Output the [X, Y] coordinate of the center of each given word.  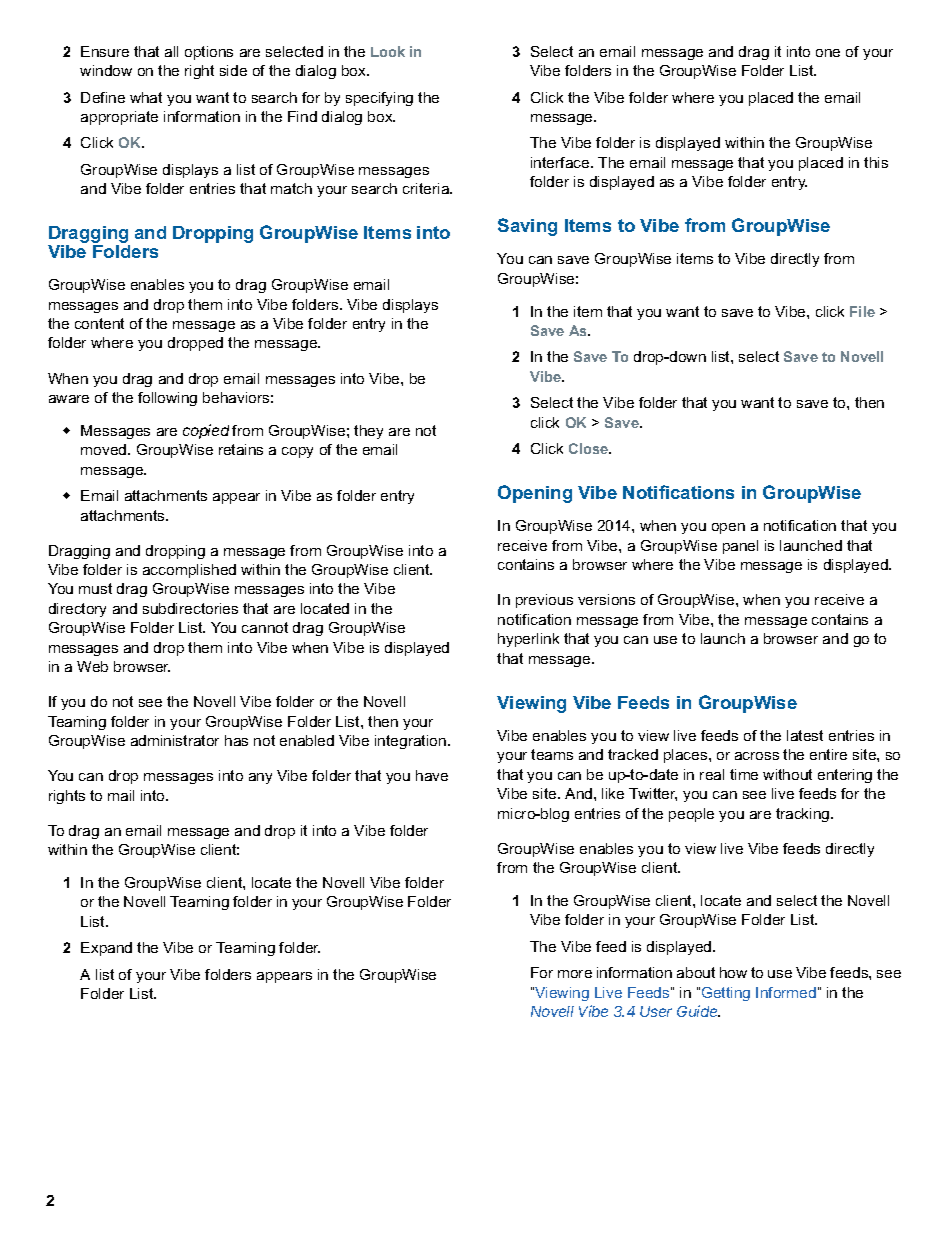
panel [740, 547]
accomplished [189, 571]
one [828, 53]
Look [388, 51]
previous [544, 601]
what [146, 97]
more [575, 974]
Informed [786, 992]
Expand [106, 949]
